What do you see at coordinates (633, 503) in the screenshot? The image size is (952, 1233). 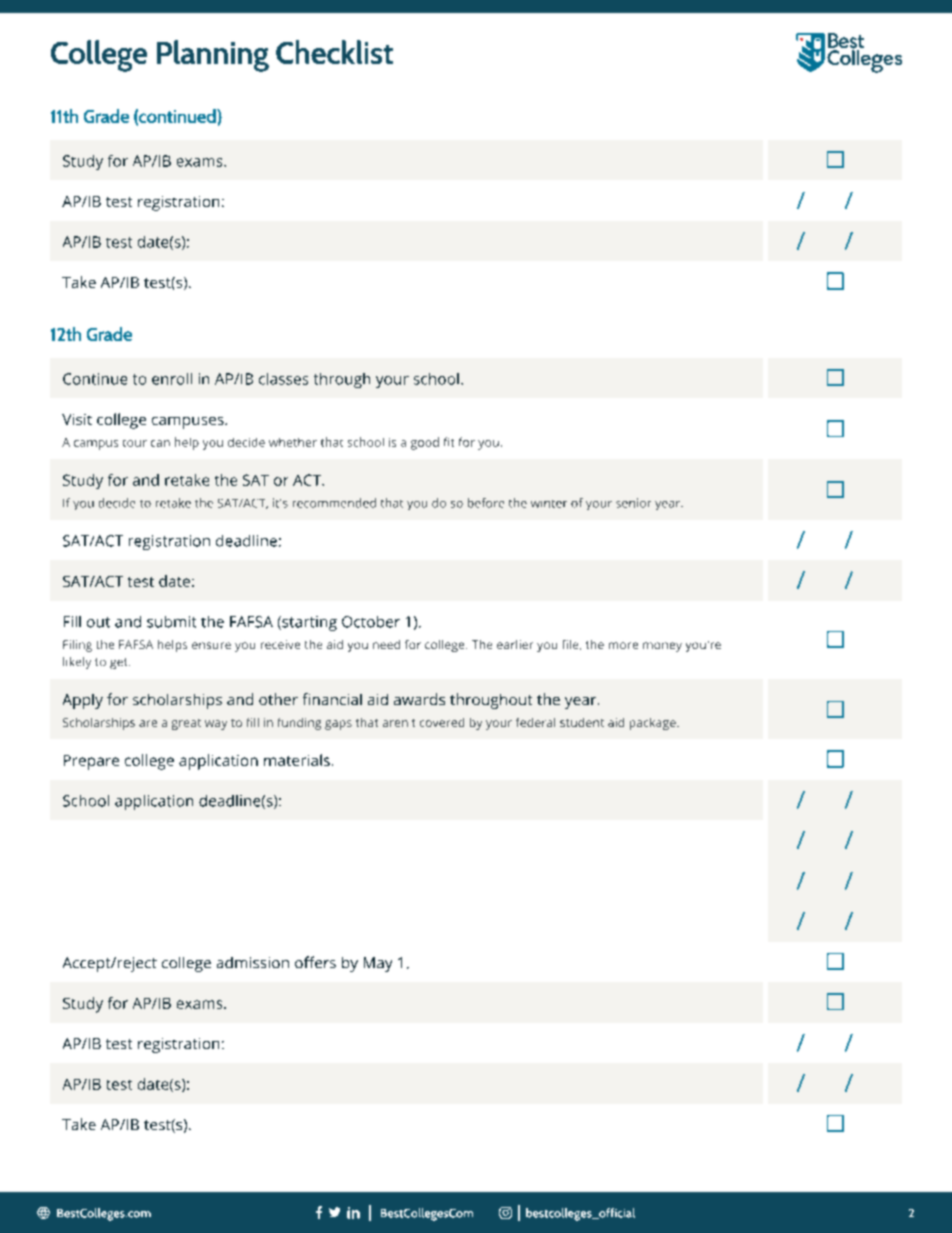 I see `senior` at bounding box center [633, 503].
